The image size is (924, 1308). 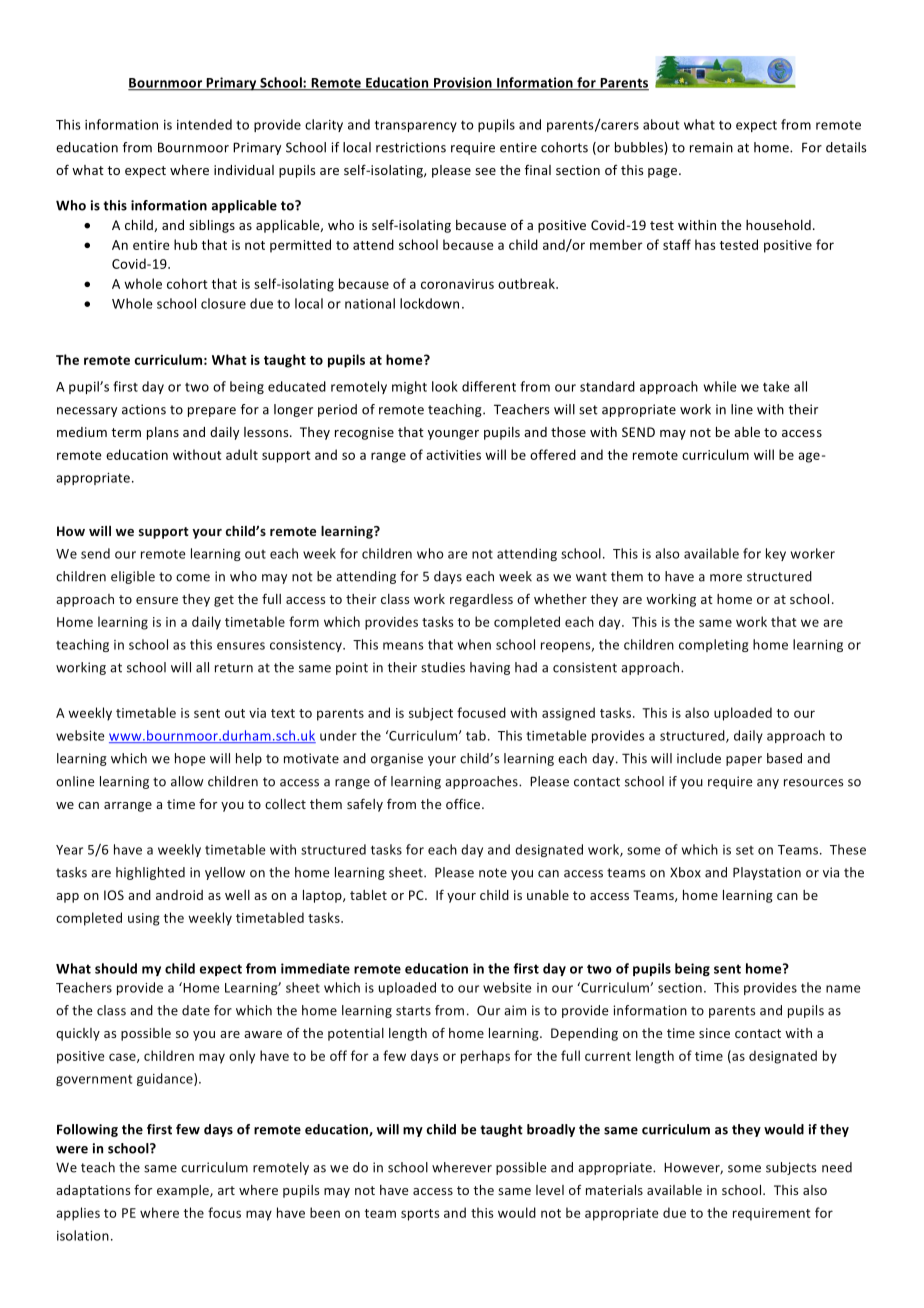 What do you see at coordinates (711, 147) in the image?
I see `remain` at bounding box center [711, 147].
